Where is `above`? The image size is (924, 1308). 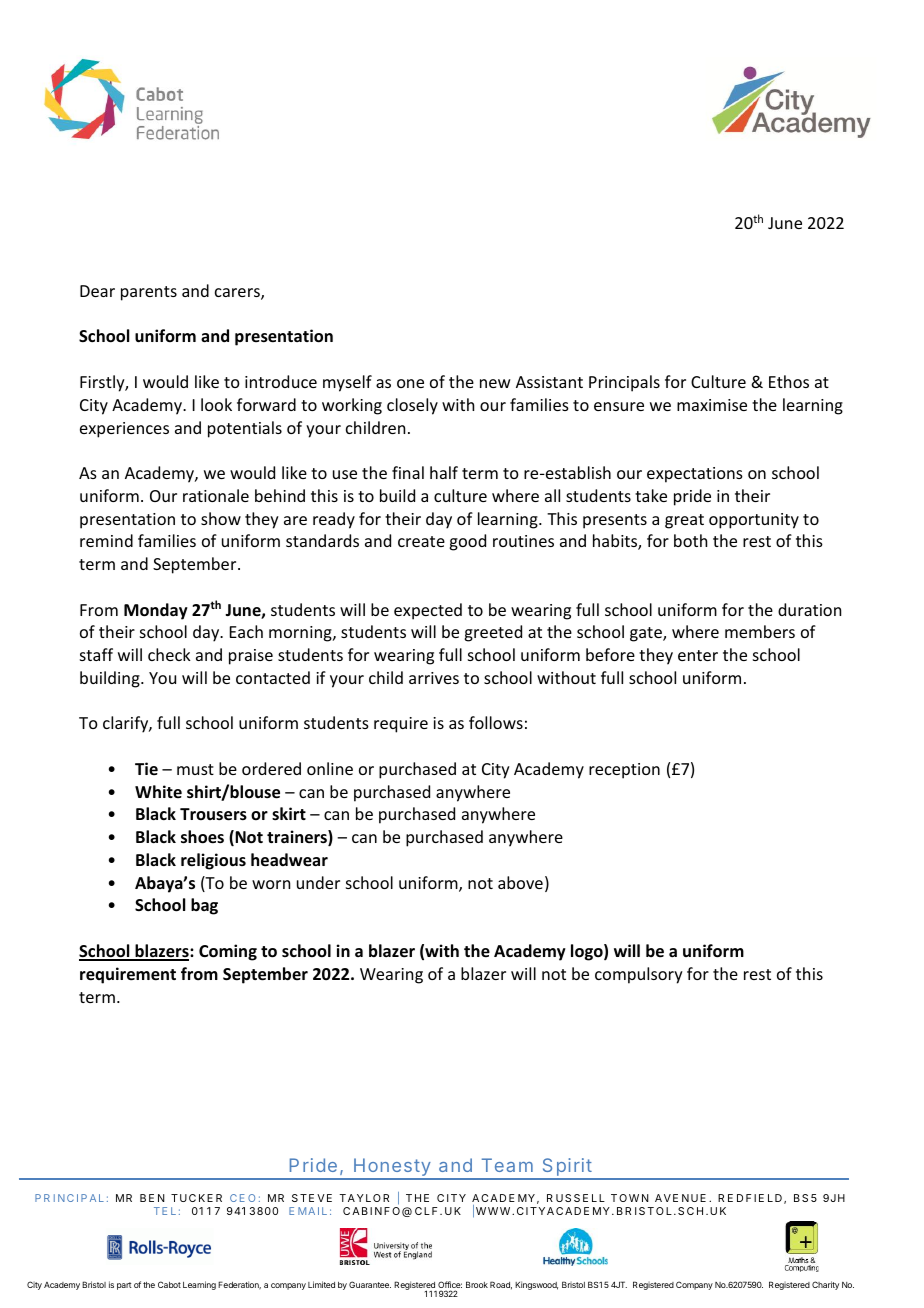 above is located at coordinates (520, 882).
